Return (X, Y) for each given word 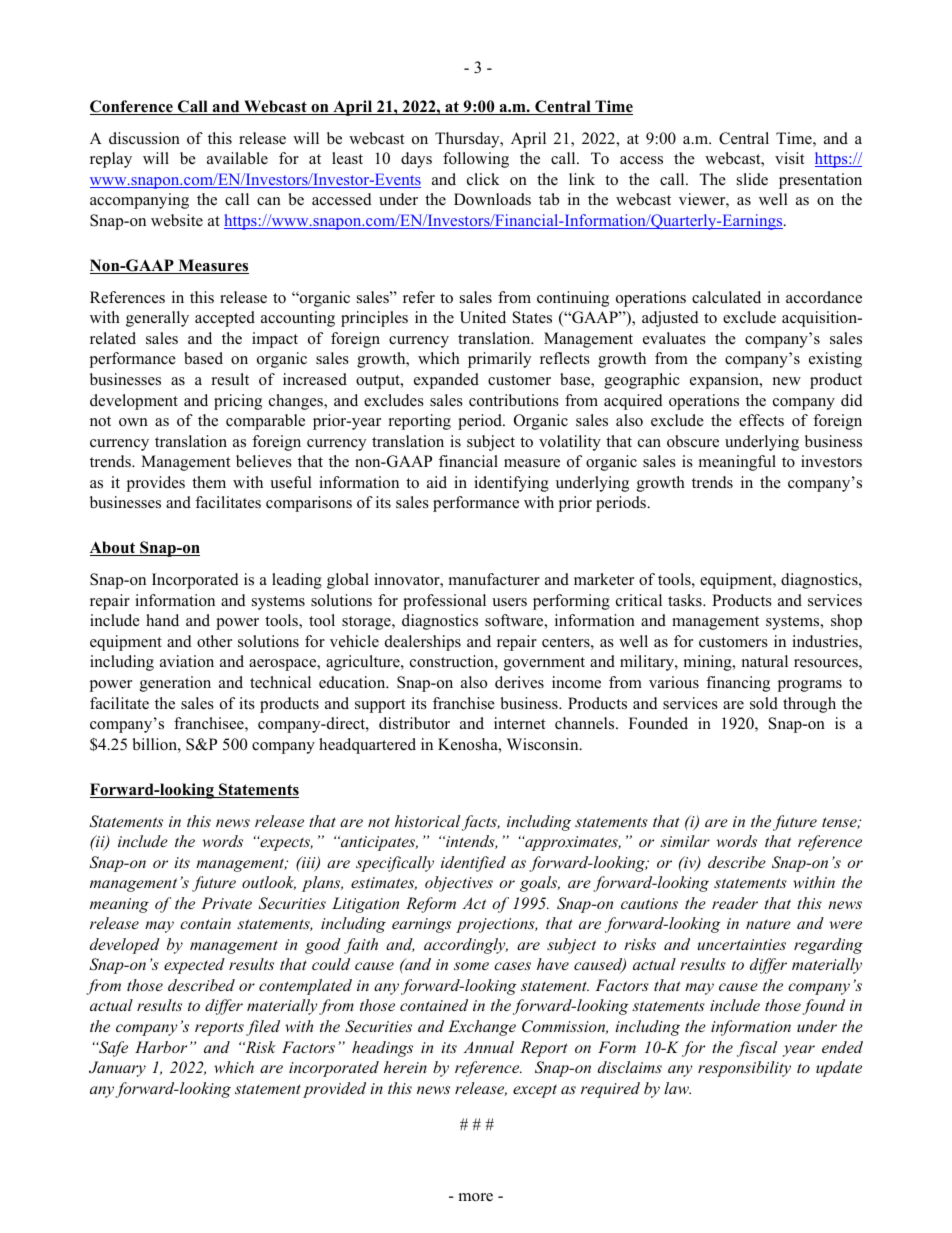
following (476, 160)
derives (519, 682)
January (117, 1069)
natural (765, 661)
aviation (187, 661)
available (237, 158)
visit (789, 158)
